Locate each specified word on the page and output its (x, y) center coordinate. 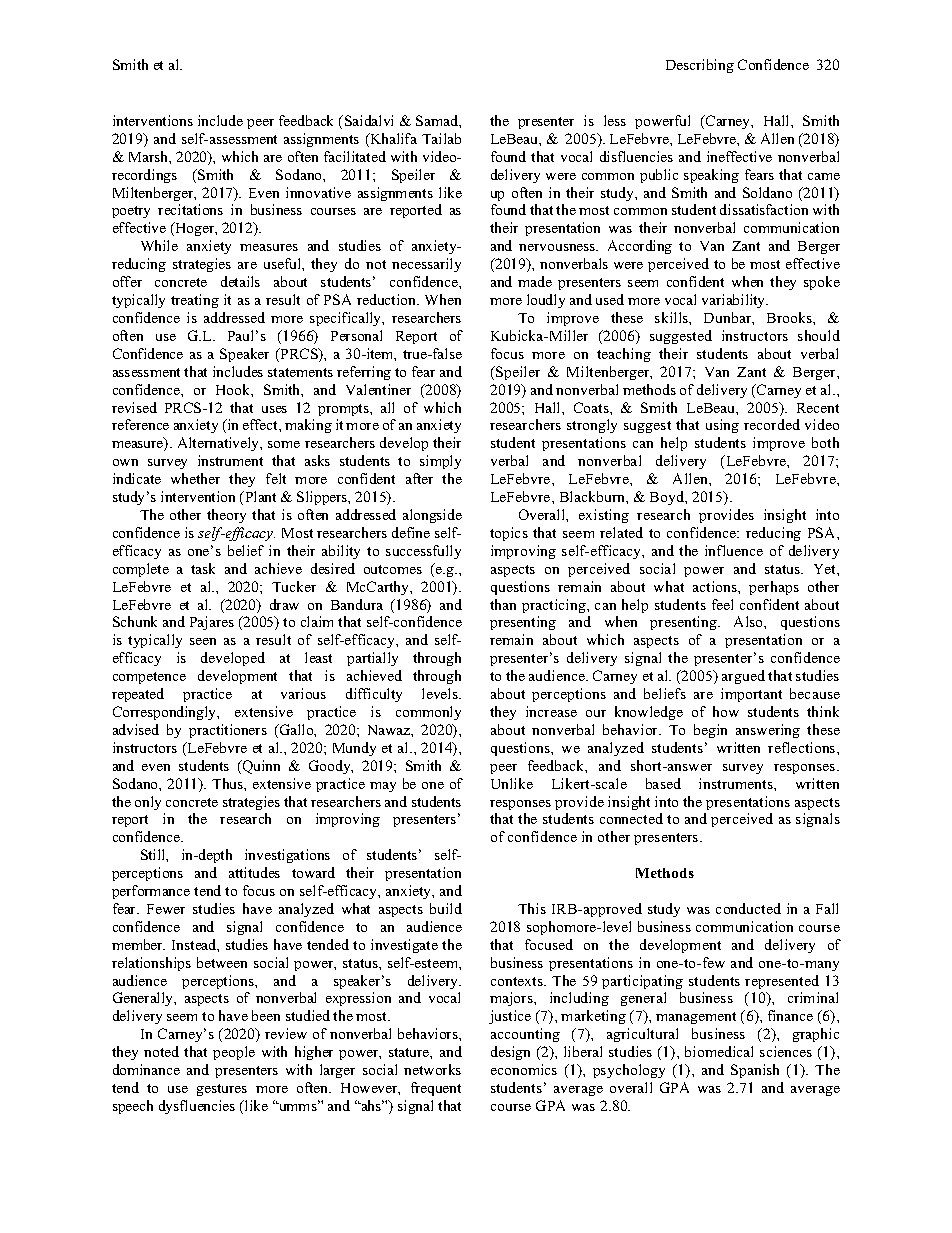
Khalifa (392, 140)
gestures (222, 1090)
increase (551, 711)
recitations (190, 209)
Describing (700, 66)
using (722, 426)
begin (710, 731)
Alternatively (220, 444)
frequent (436, 1089)
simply (440, 462)
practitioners (228, 731)
